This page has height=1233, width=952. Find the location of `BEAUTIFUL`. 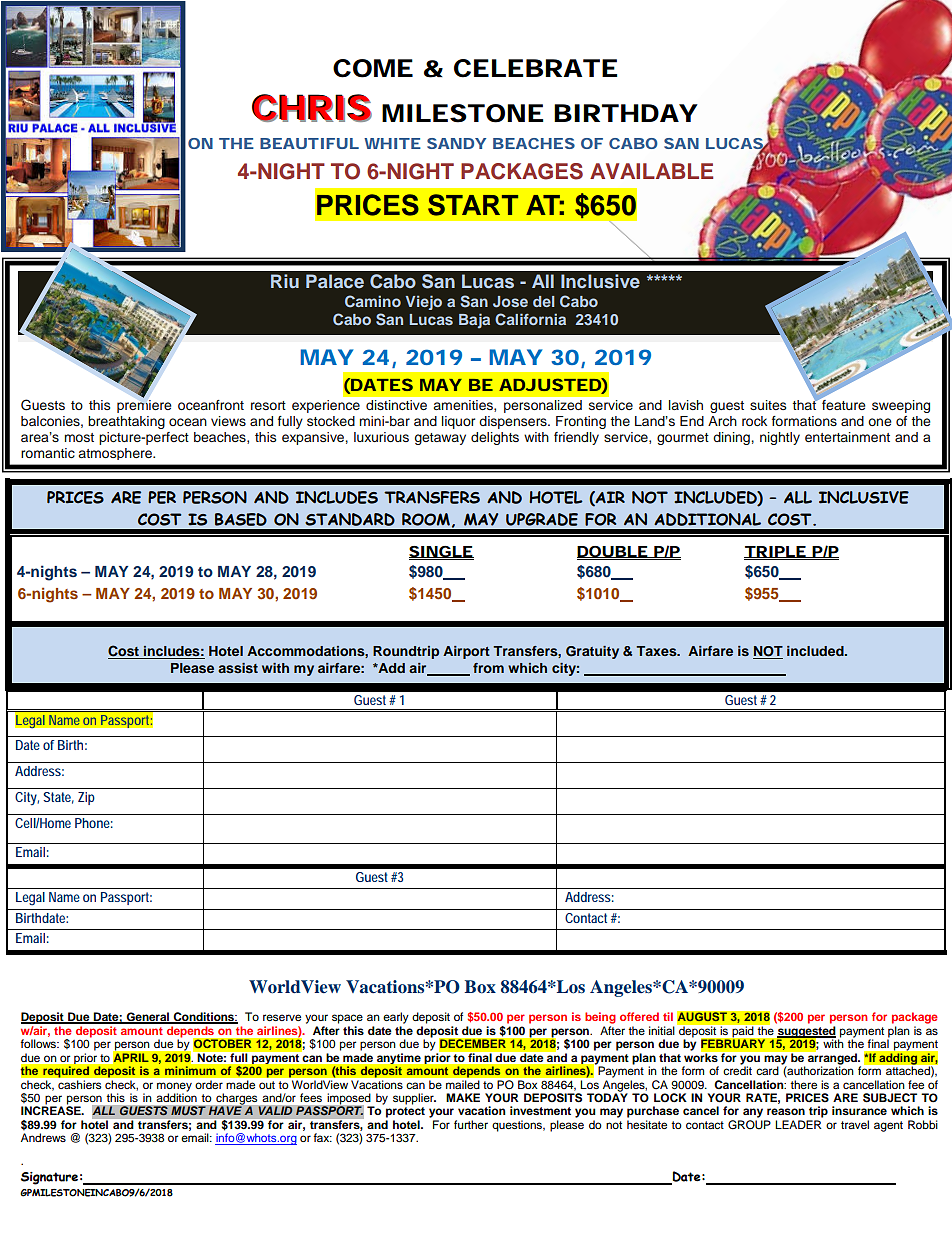

BEAUTIFUL is located at coordinates (309, 143).
